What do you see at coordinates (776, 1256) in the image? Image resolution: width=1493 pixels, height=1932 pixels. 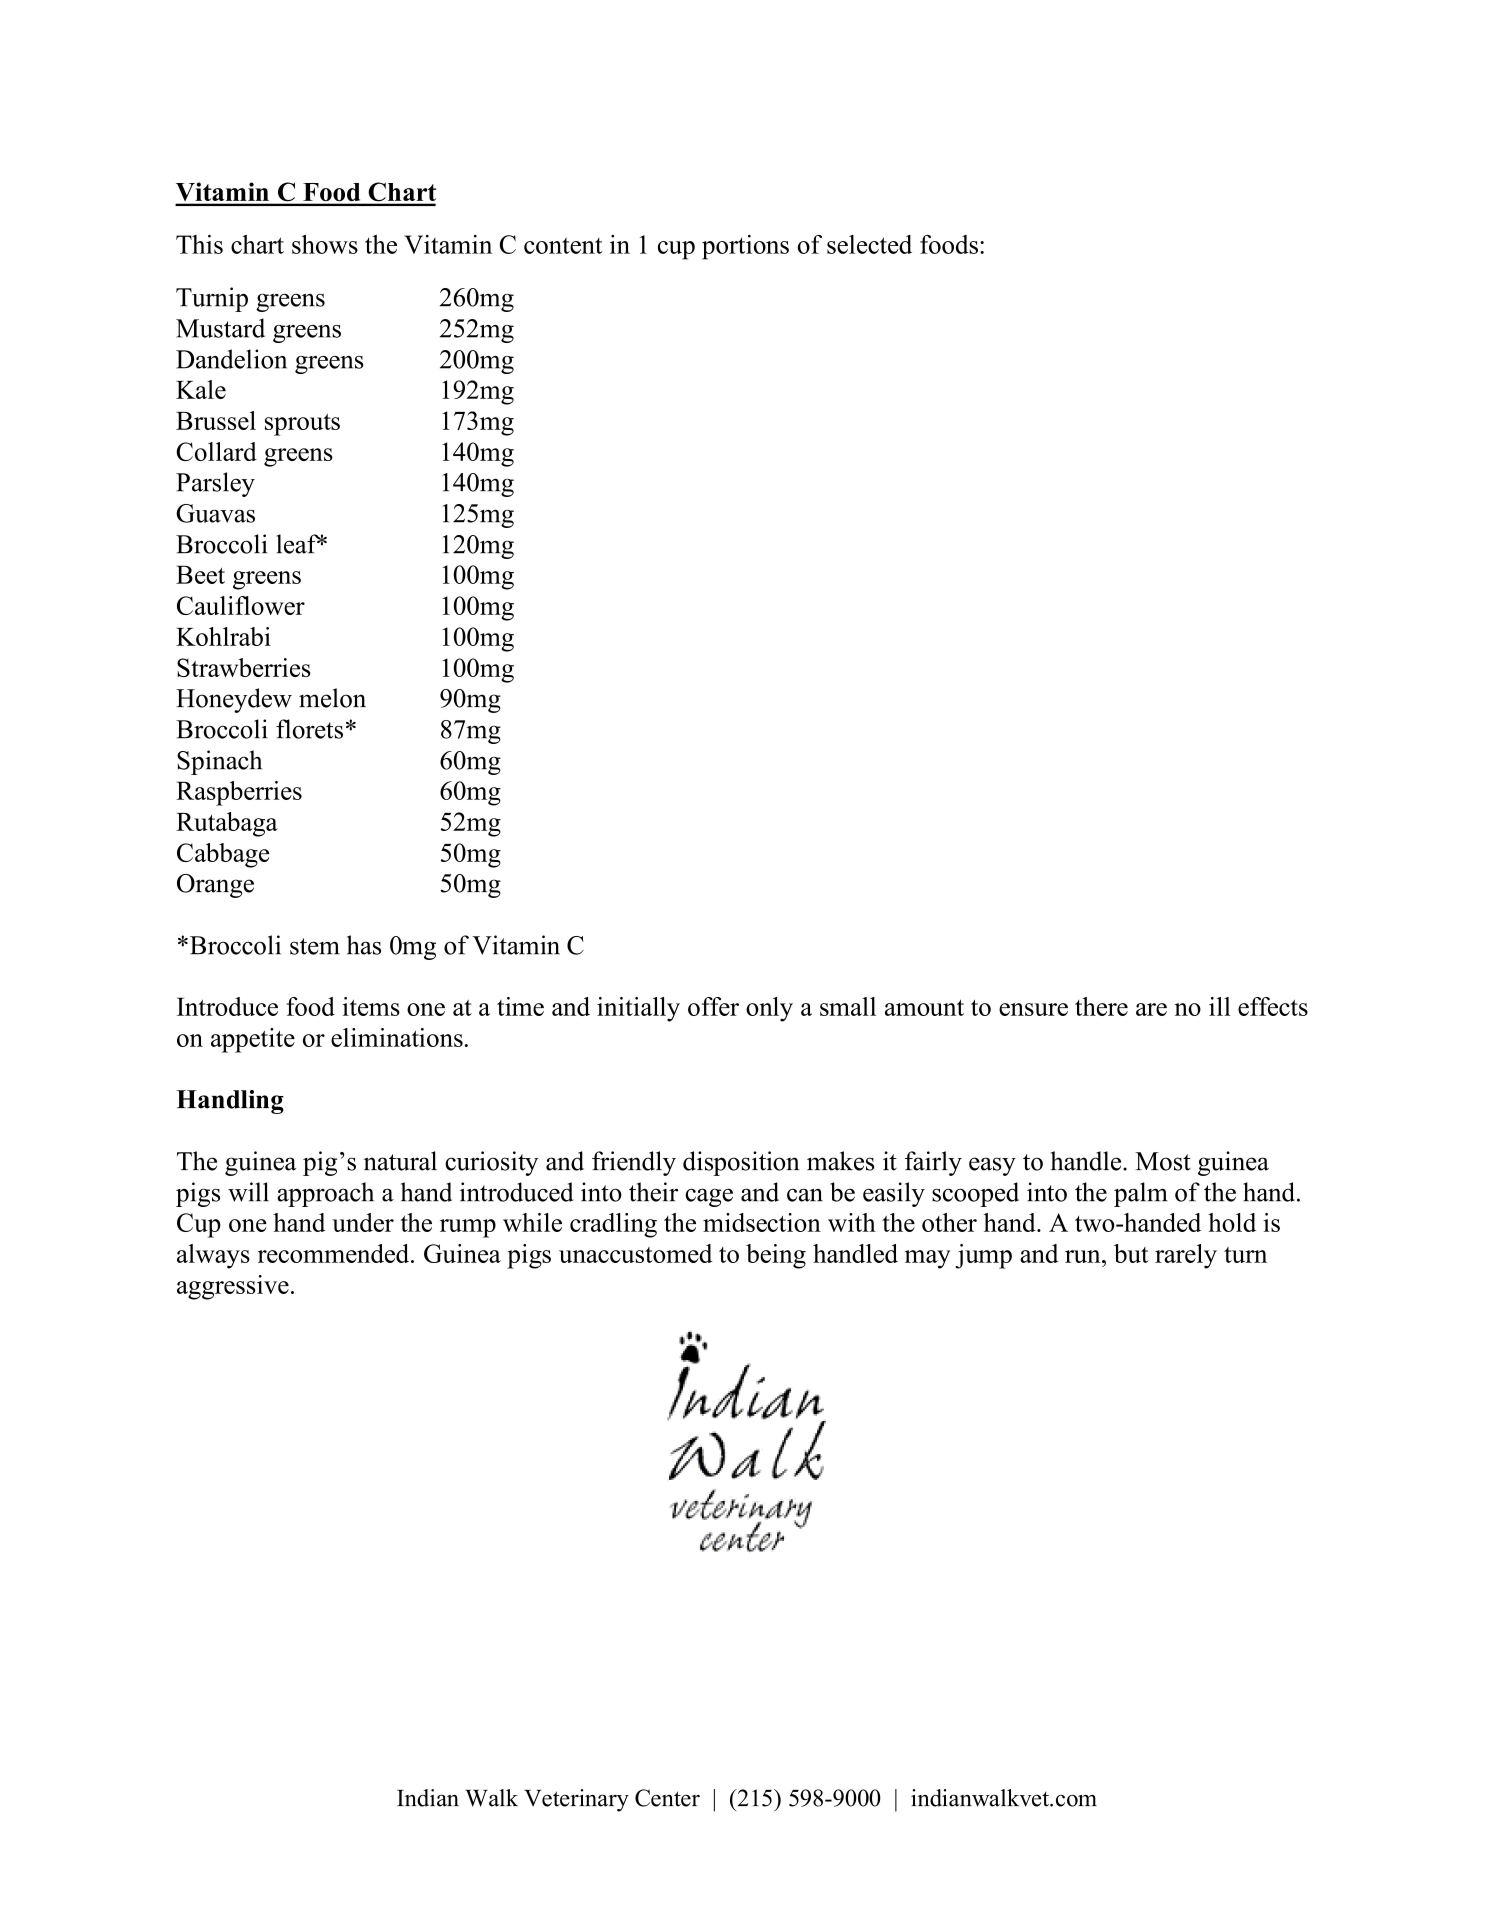 I see `being` at bounding box center [776, 1256].
